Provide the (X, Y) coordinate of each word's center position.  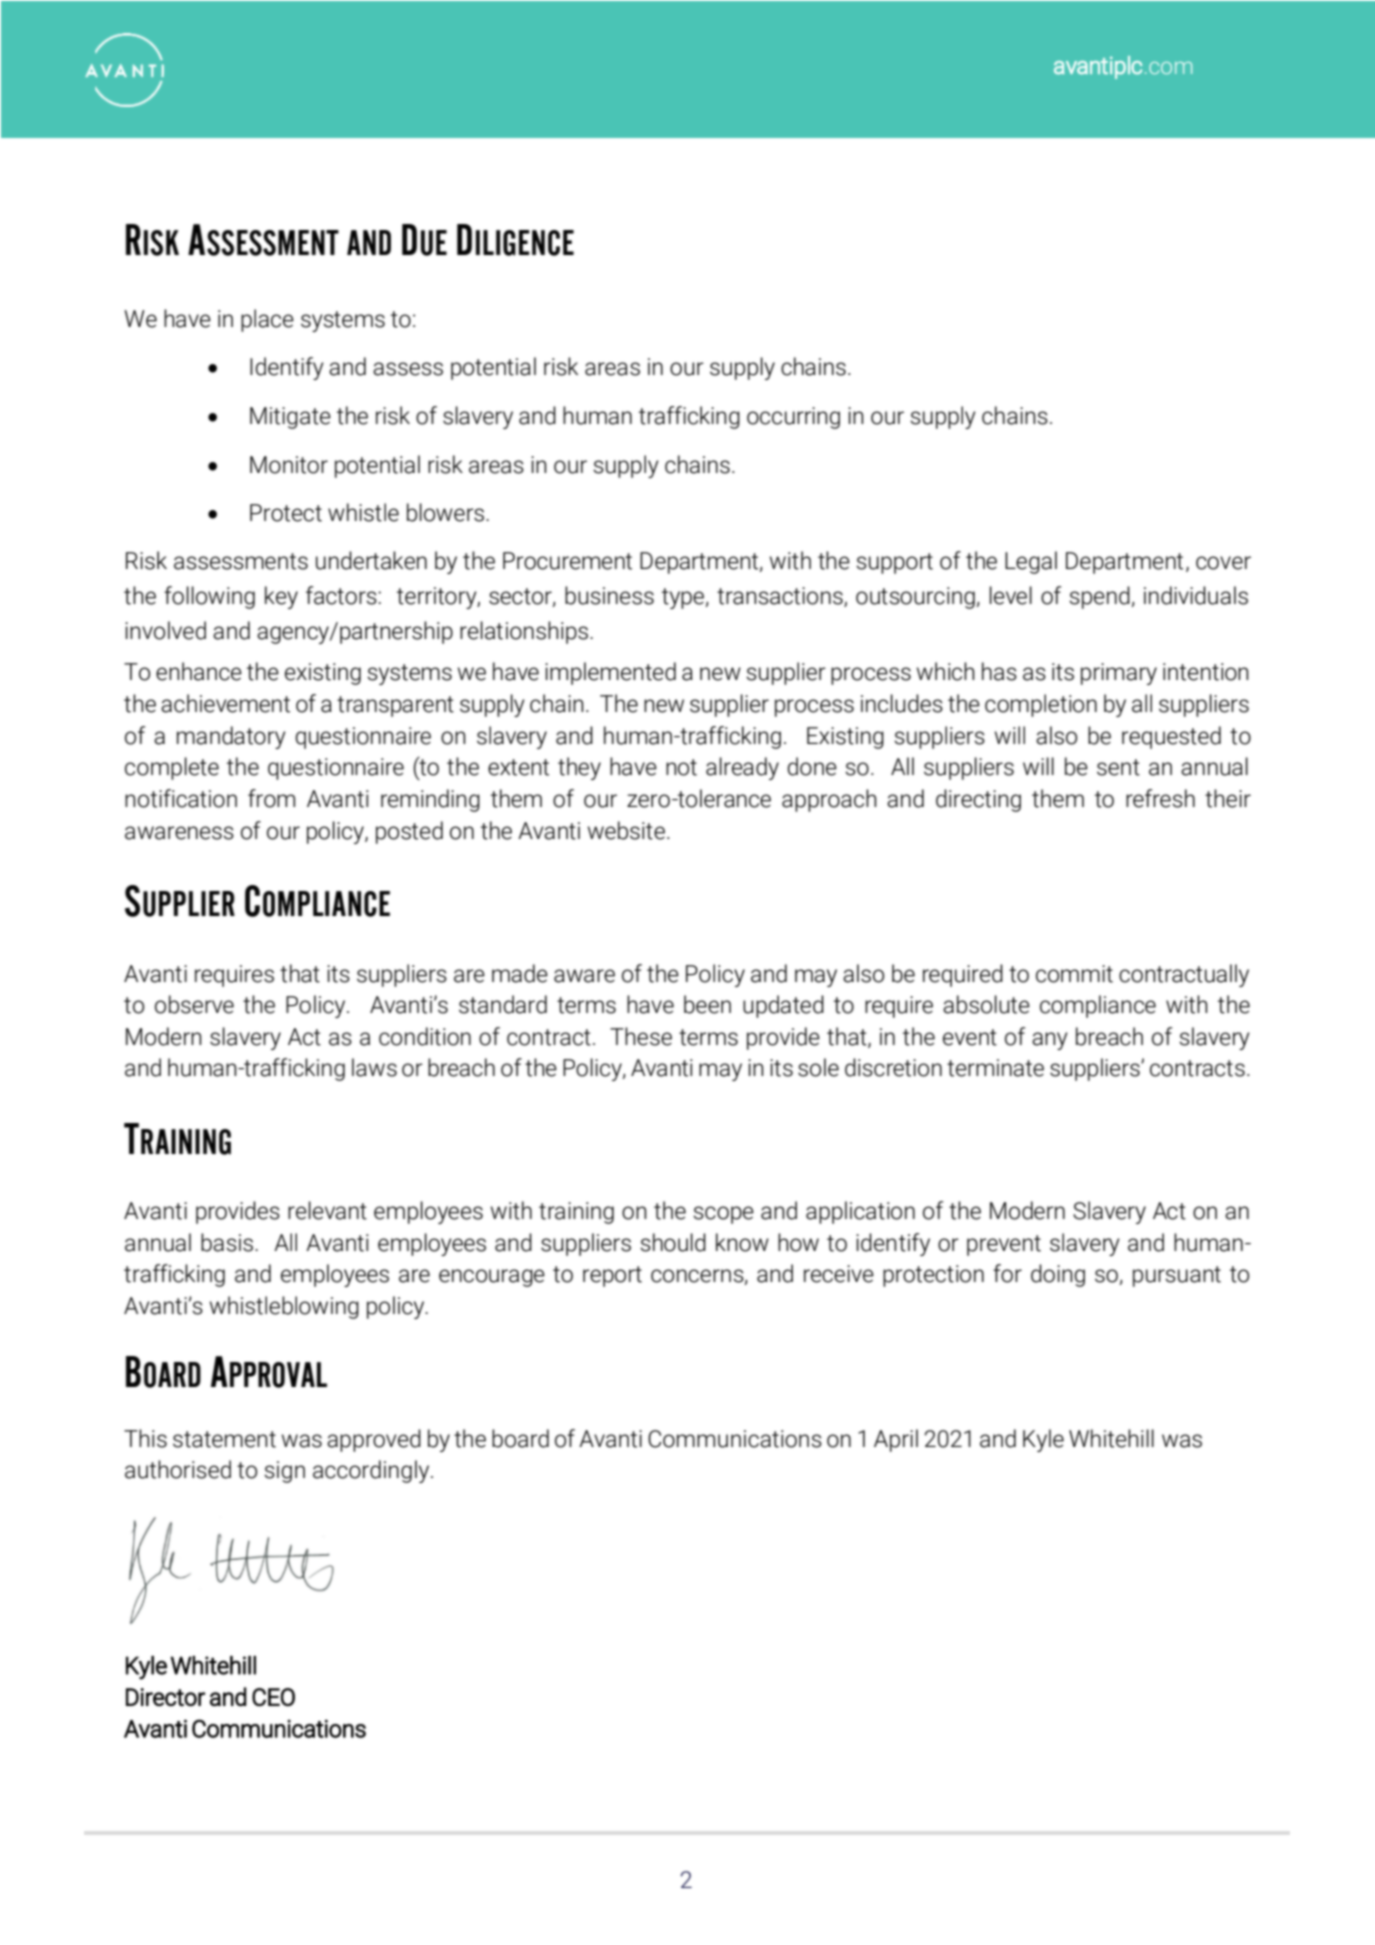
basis (227, 1242)
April (896, 1440)
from (271, 798)
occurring (793, 418)
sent (1118, 767)
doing (1058, 1275)
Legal (1031, 562)
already (742, 768)
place (267, 320)
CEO (273, 1697)
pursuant (1177, 1276)
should (673, 1242)
